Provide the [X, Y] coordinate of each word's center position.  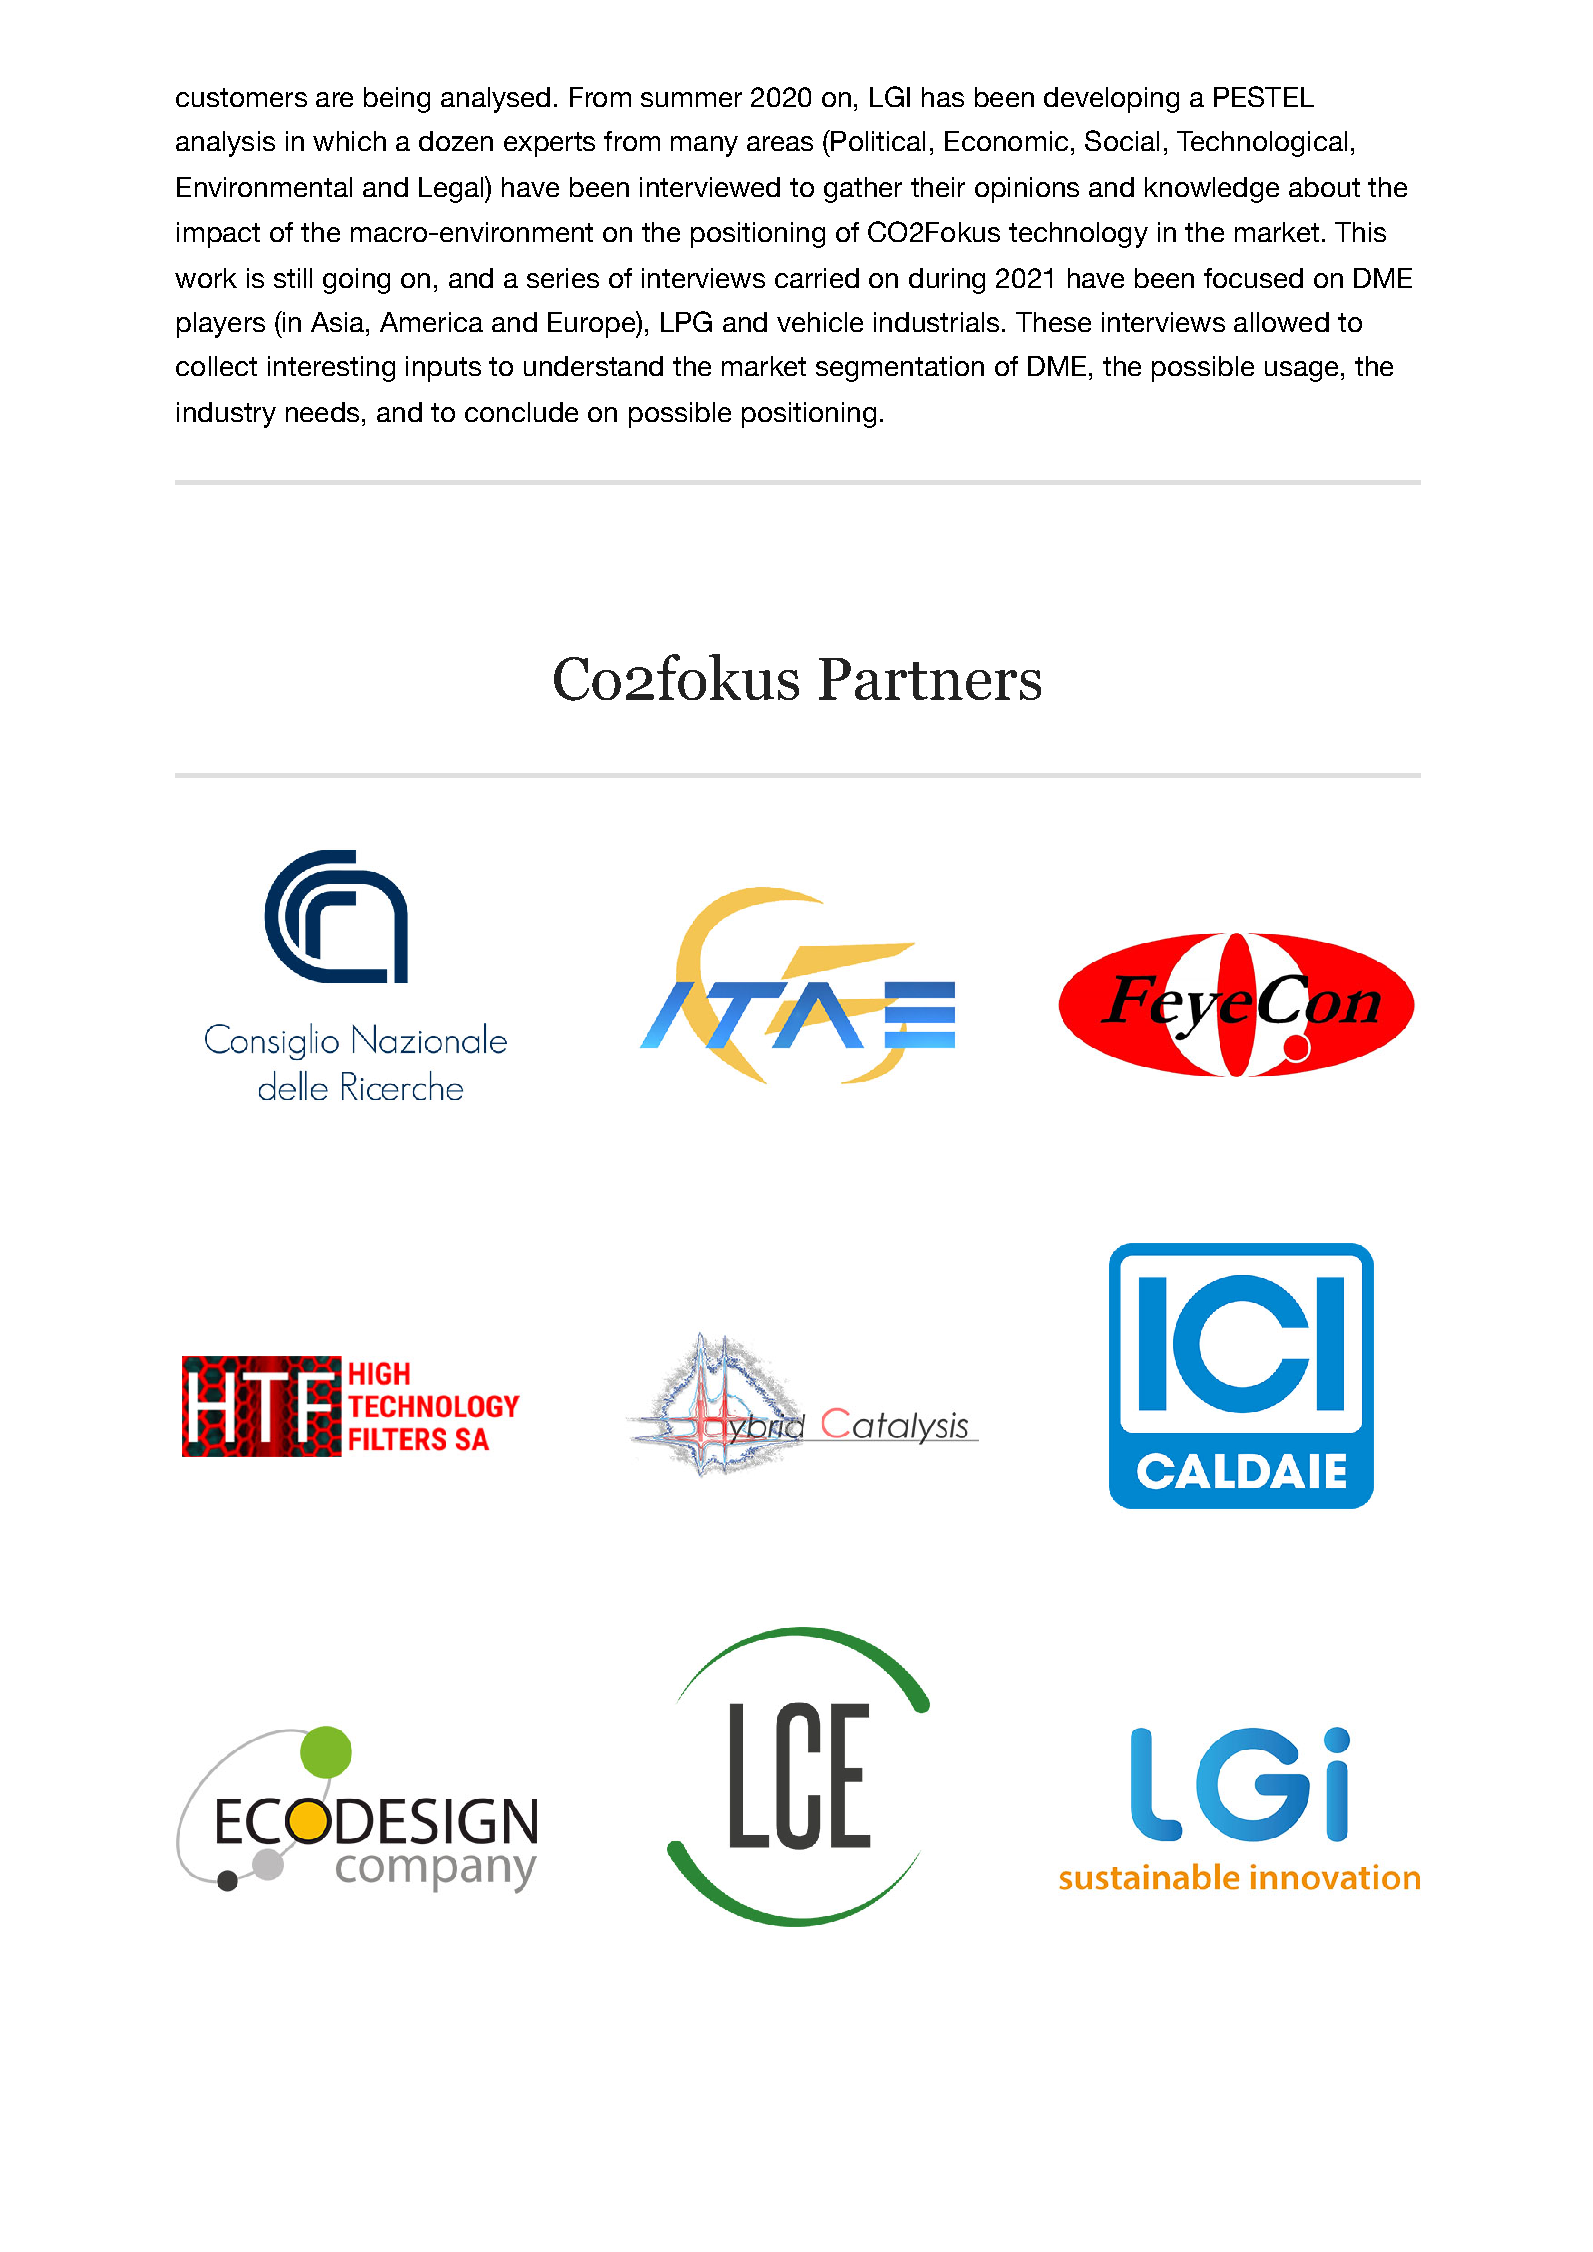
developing [1111, 100]
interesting [331, 369]
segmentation [900, 369]
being [397, 100]
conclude [521, 412]
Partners [930, 679]
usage [1301, 371]
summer [691, 99]
